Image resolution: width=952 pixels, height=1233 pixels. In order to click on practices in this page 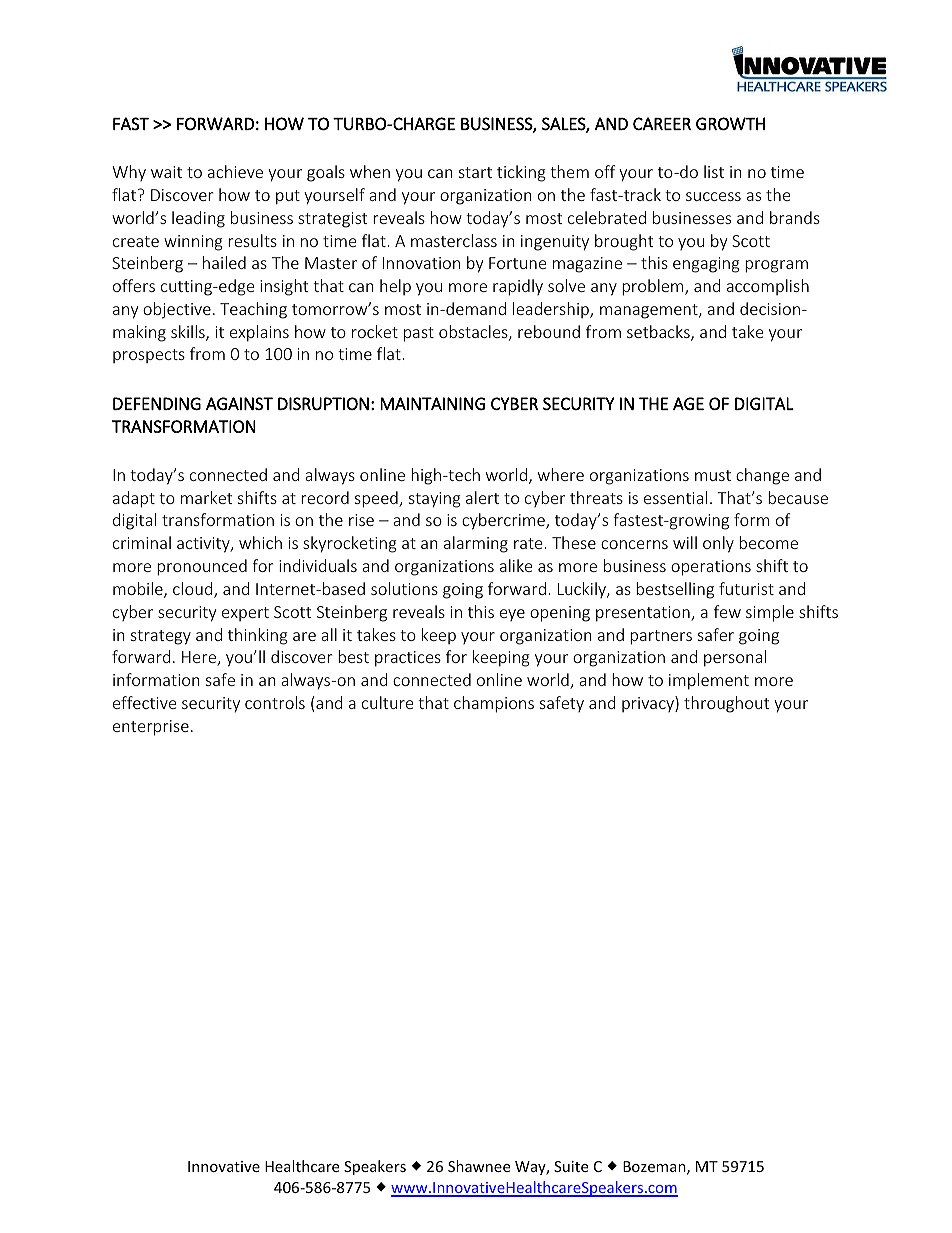, I will do `click(408, 659)`.
